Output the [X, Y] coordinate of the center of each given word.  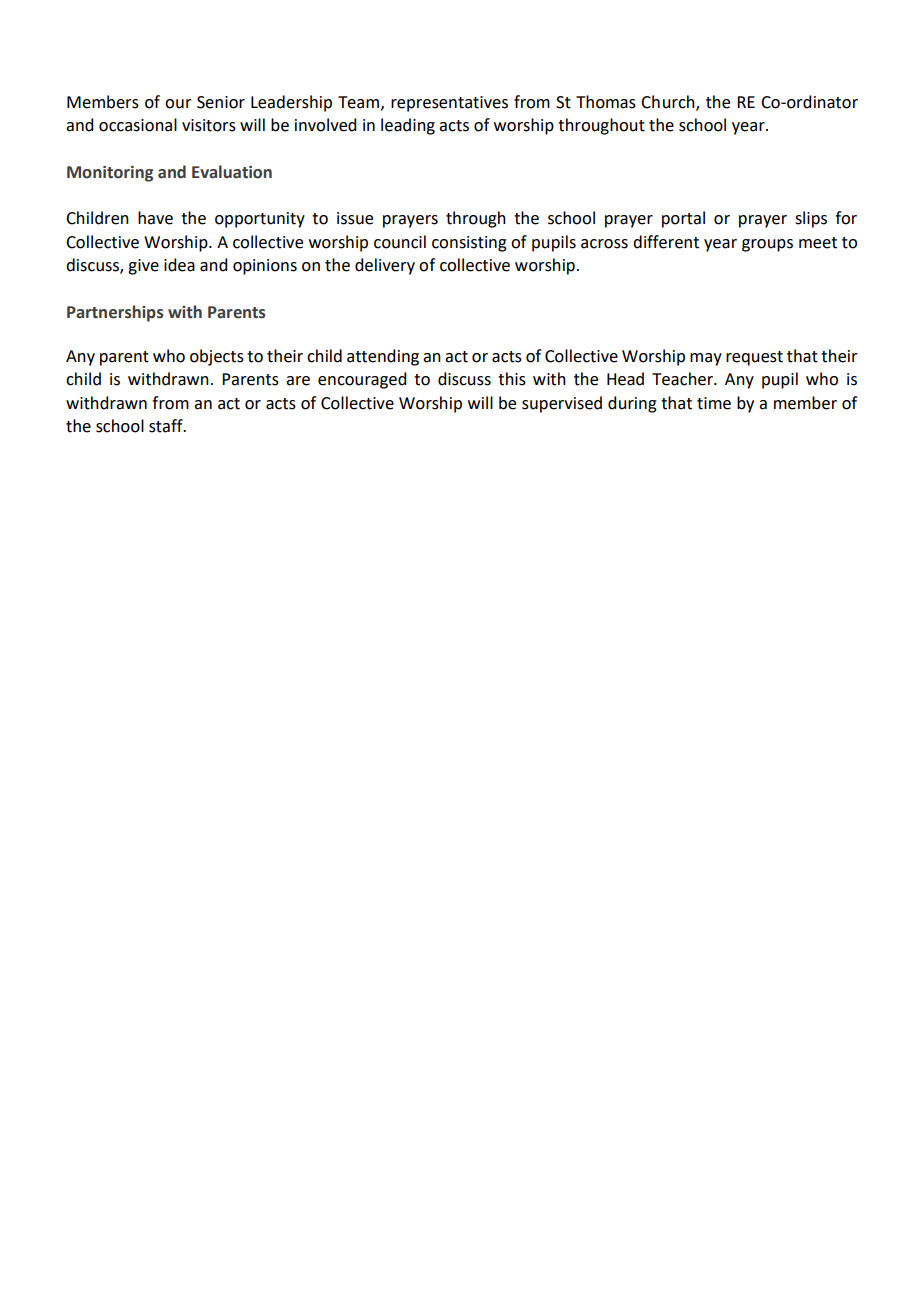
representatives [449, 104]
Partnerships [115, 313]
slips [811, 219]
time [714, 403]
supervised [562, 404]
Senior [221, 102]
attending [383, 357]
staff [167, 426]
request [754, 358]
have [155, 218]
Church [669, 102]
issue [355, 218]
